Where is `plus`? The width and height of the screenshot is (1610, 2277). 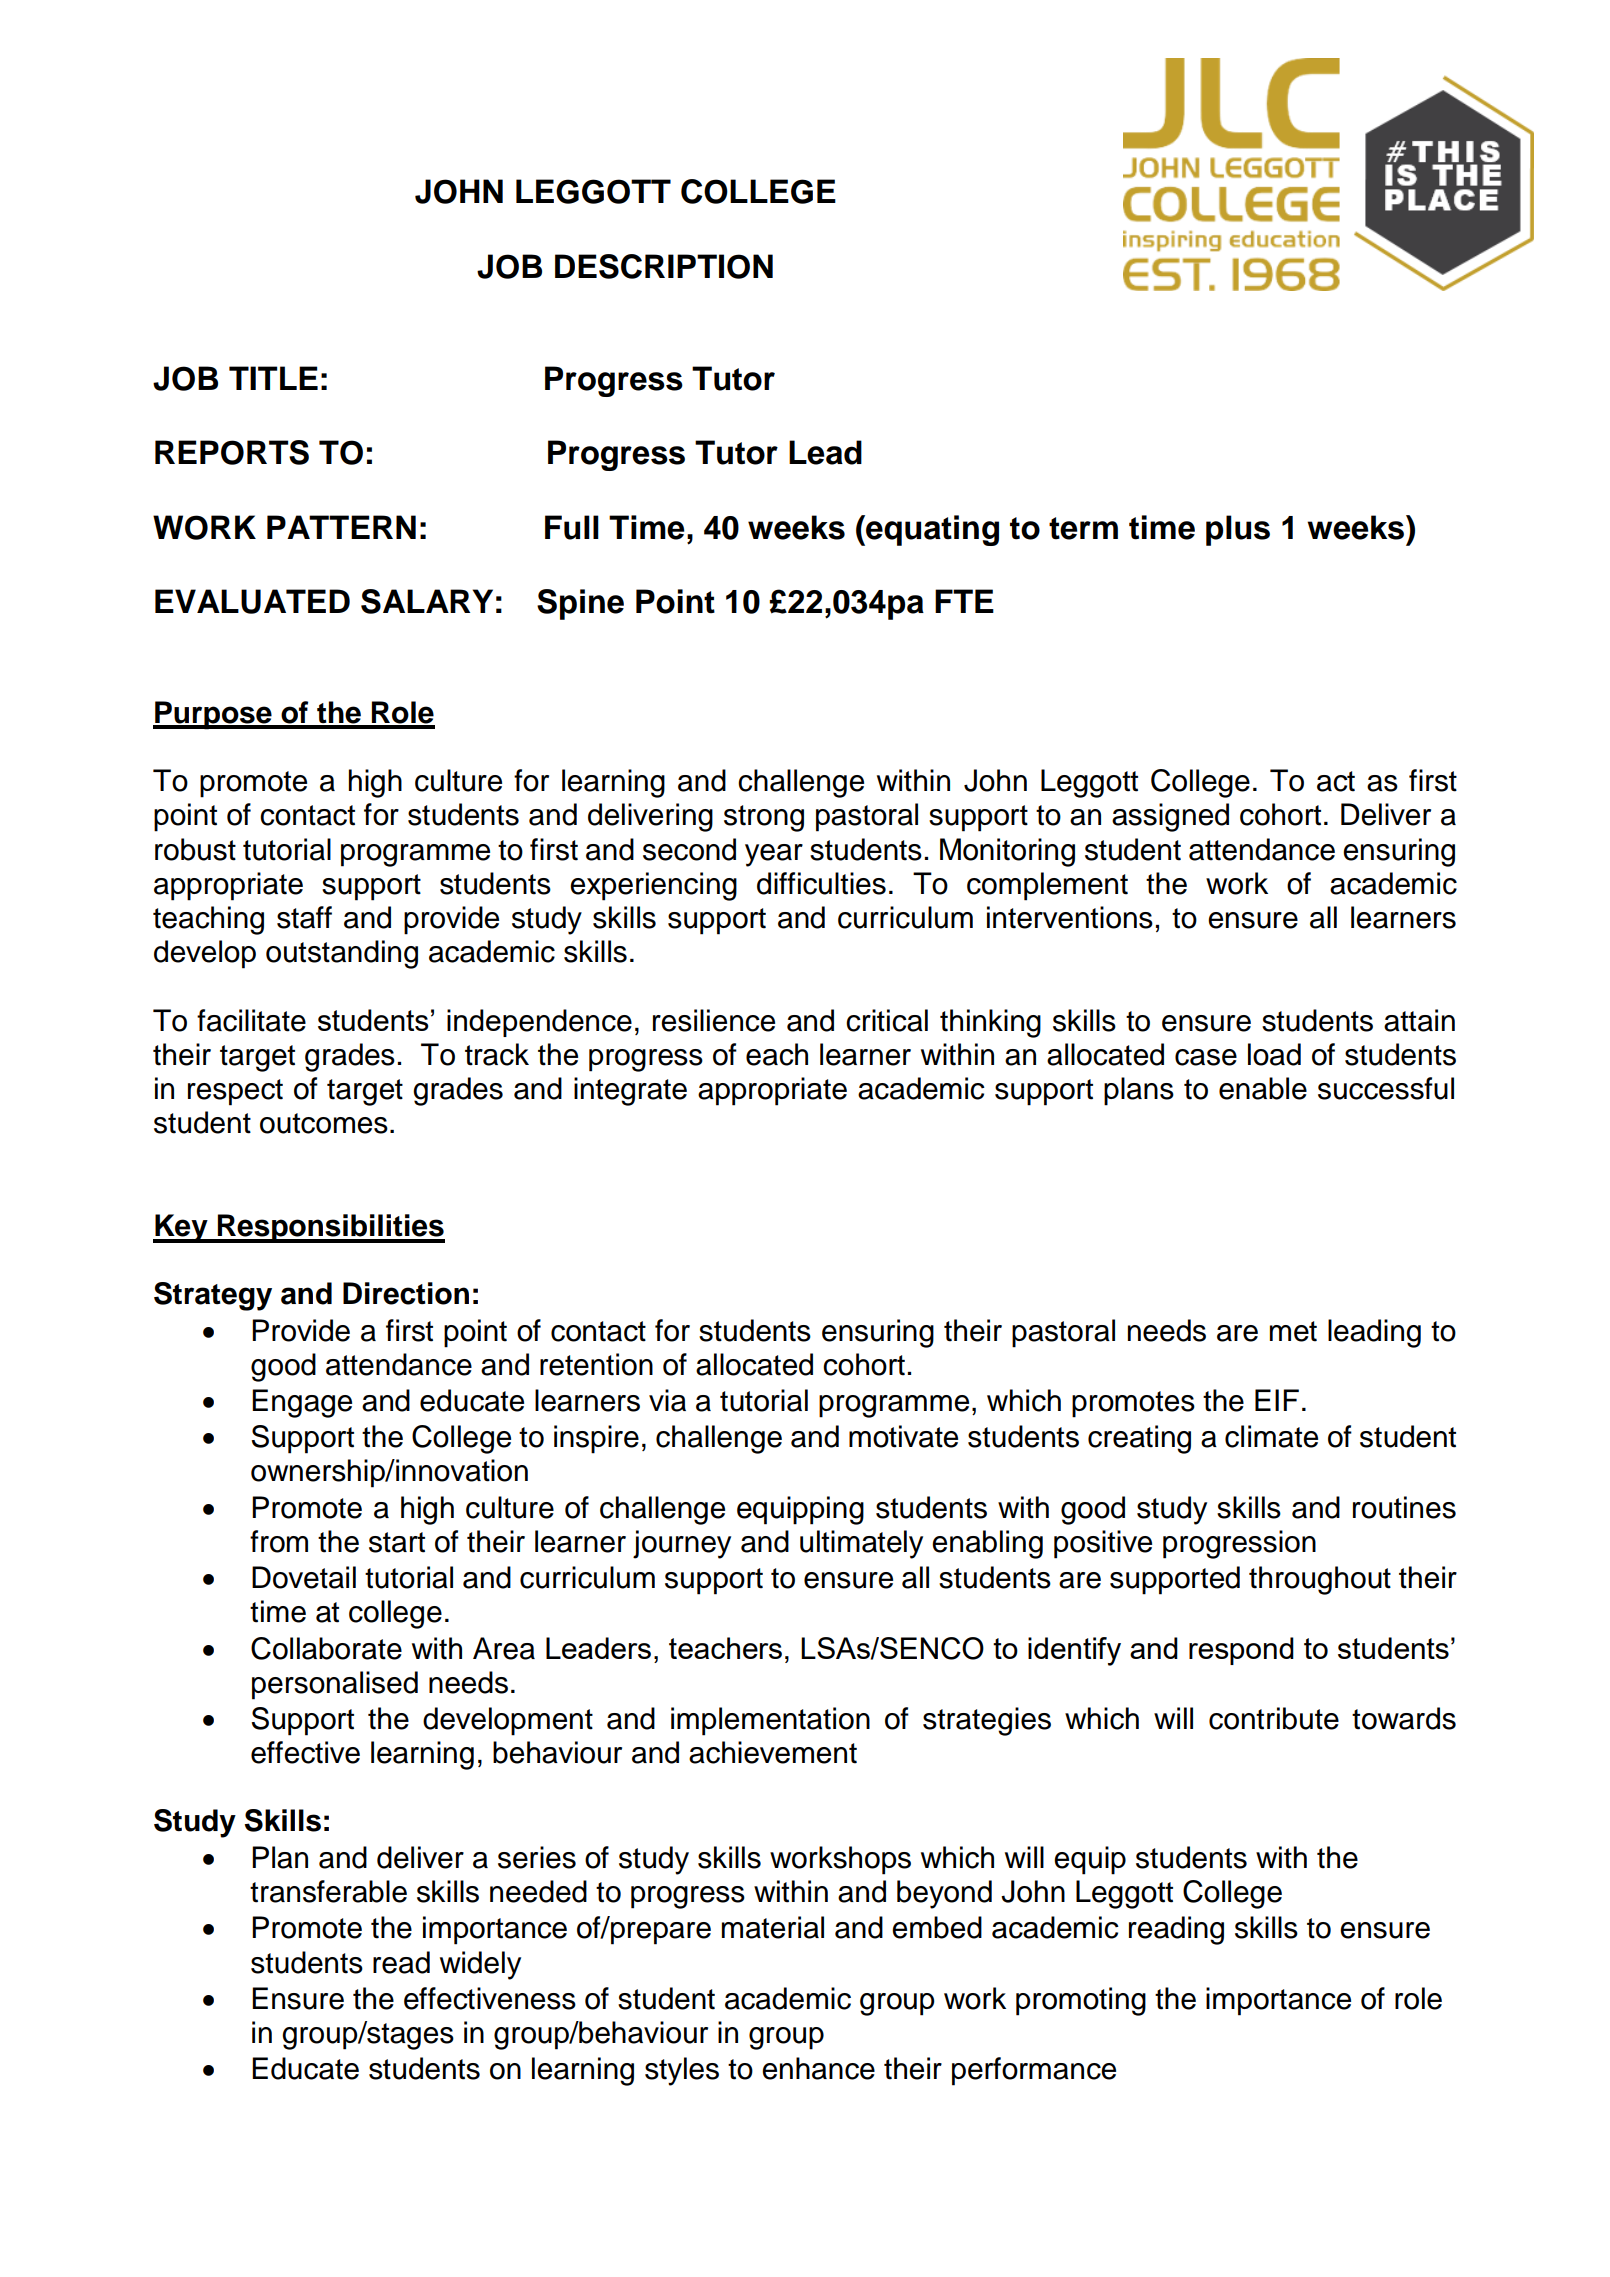 plus is located at coordinates (1238, 530).
